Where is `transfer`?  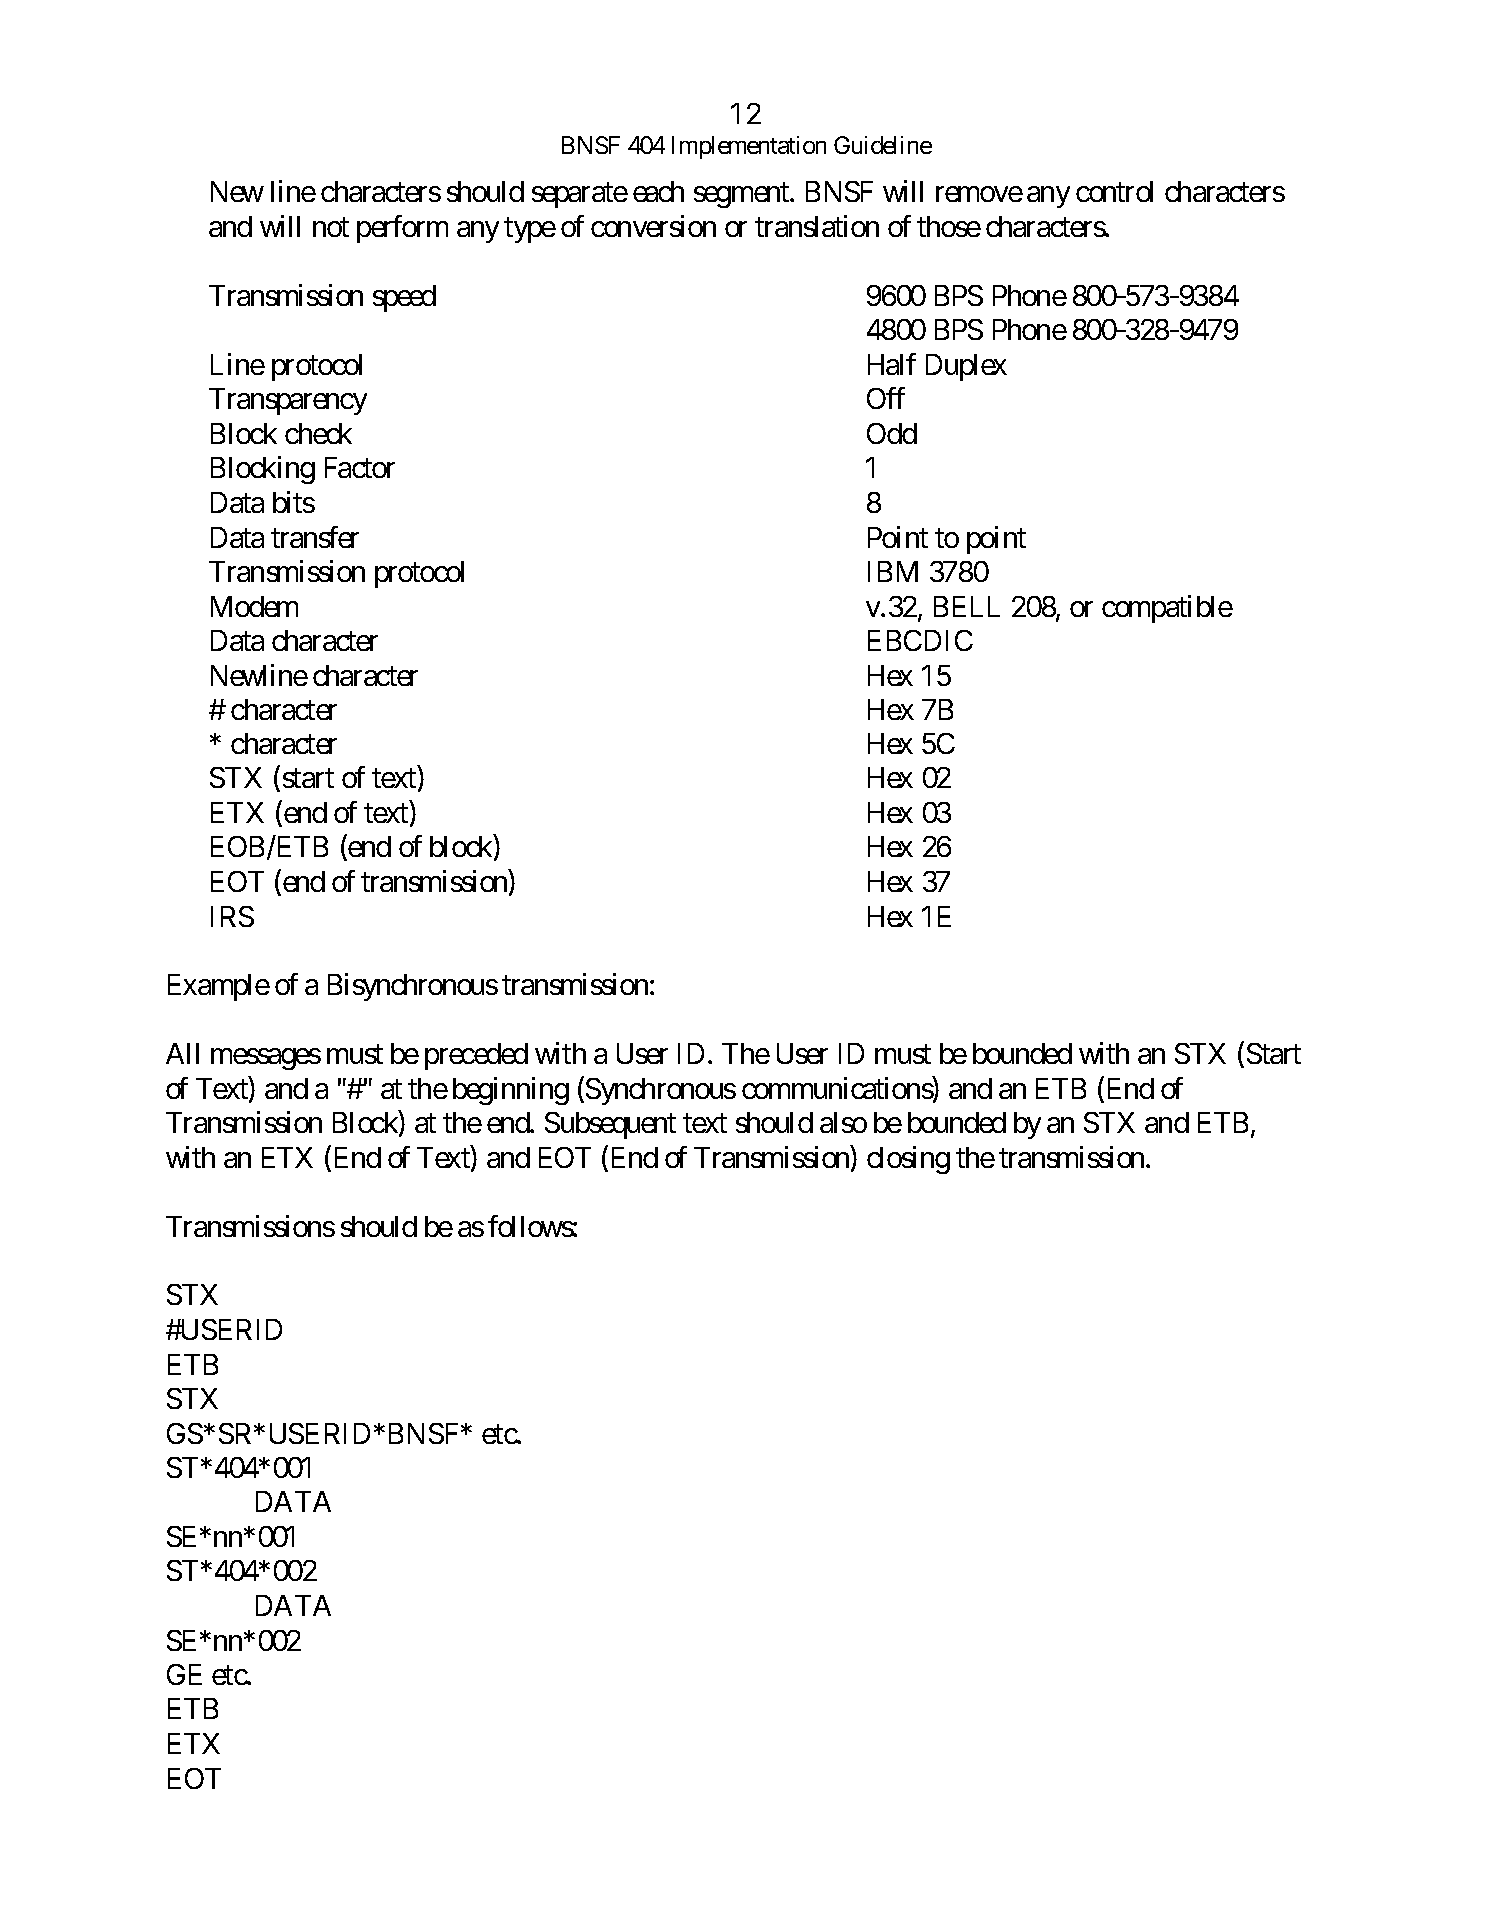
transfer is located at coordinates (315, 537).
